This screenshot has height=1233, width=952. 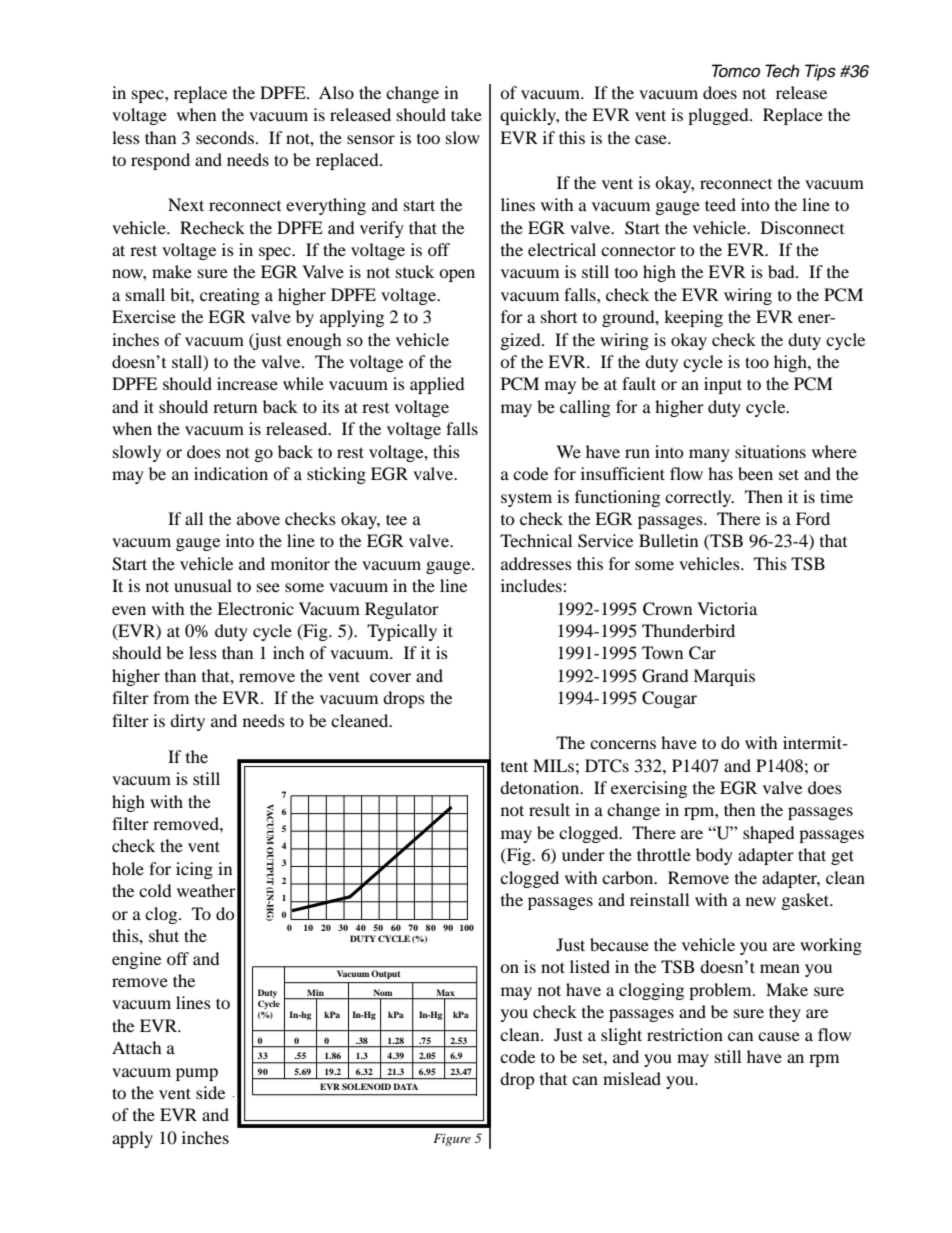 What do you see at coordinates (632, 1078) in the screenshot?
I see `mislead` at bounding box center [632, 1078].
